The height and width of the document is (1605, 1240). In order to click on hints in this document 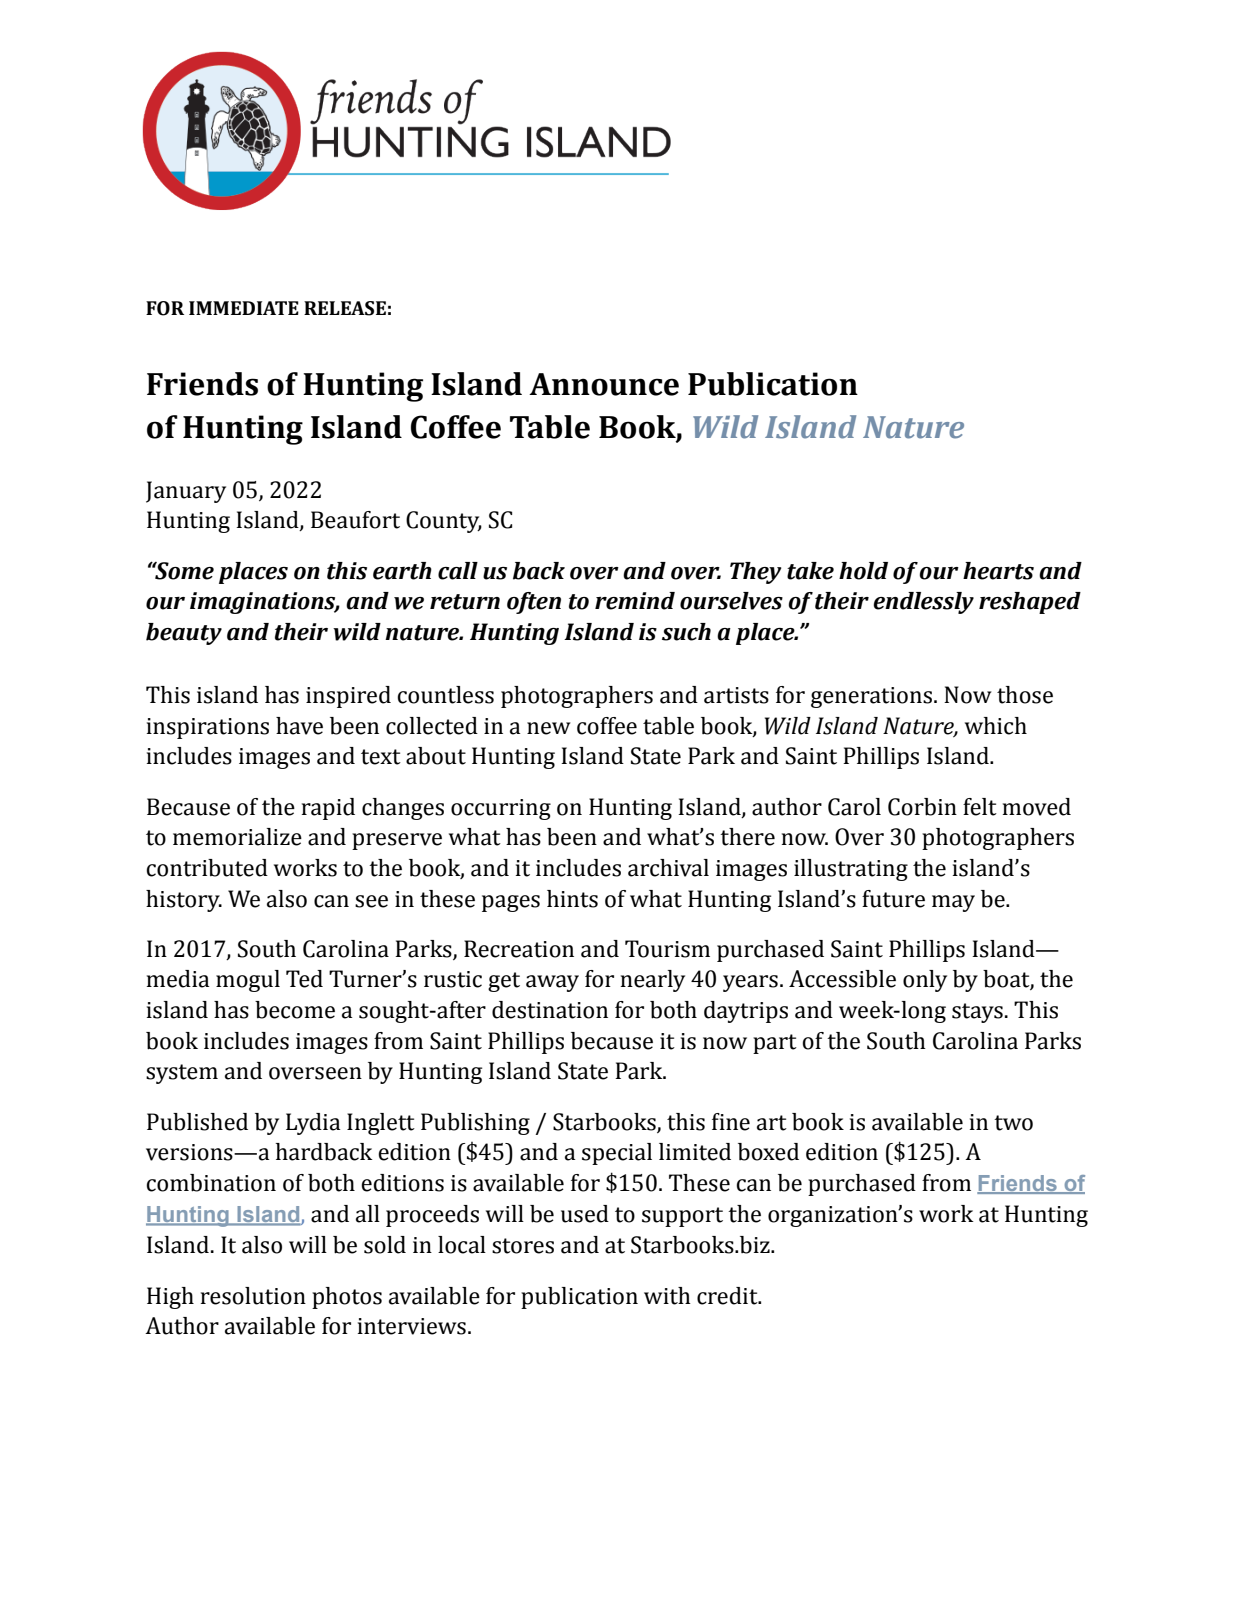, I will do `click(572, 899)`.
